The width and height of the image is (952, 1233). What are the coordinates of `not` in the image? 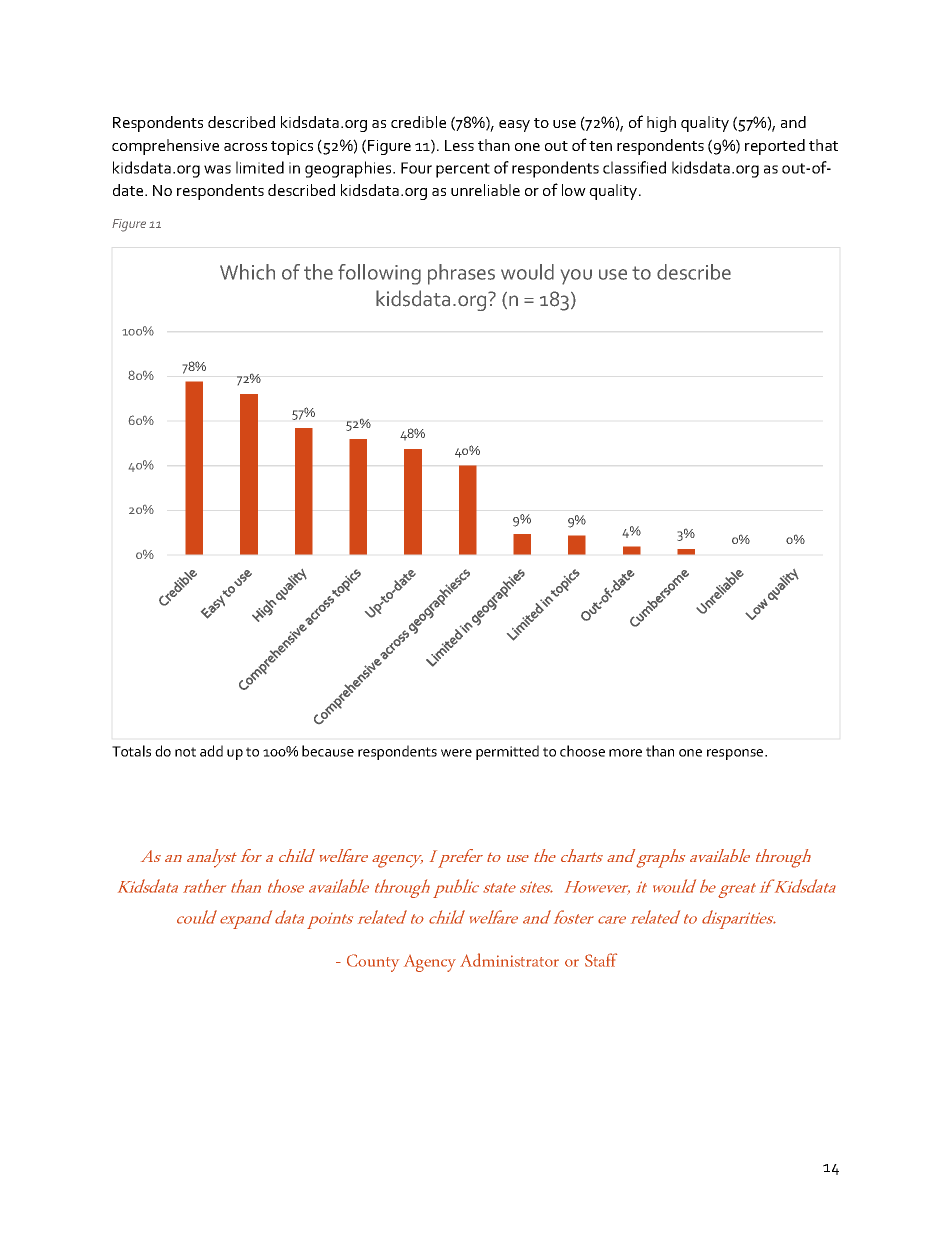 It's located at (185, 752).
